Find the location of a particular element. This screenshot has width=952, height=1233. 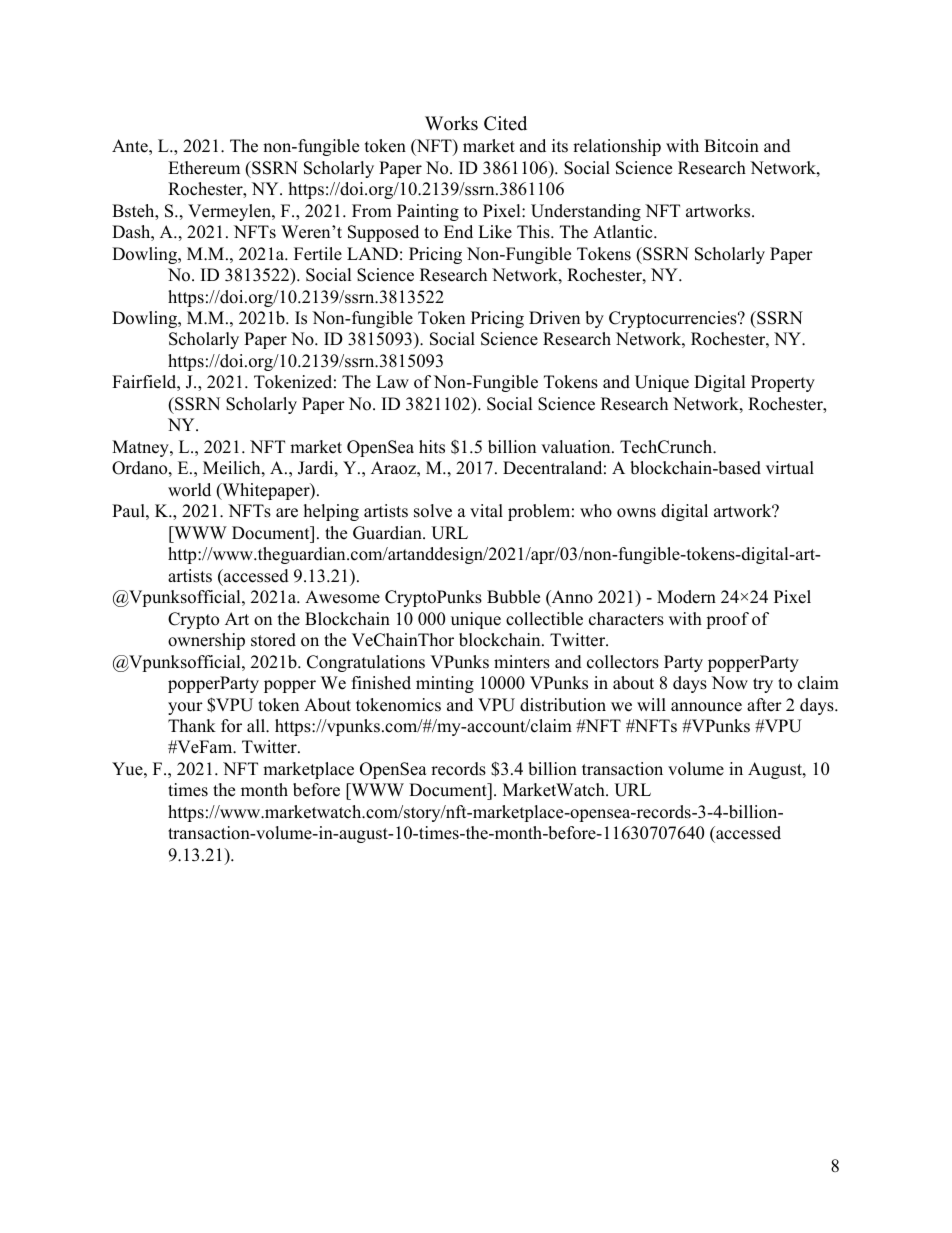

Cited is located at coordinates (505, 123).
